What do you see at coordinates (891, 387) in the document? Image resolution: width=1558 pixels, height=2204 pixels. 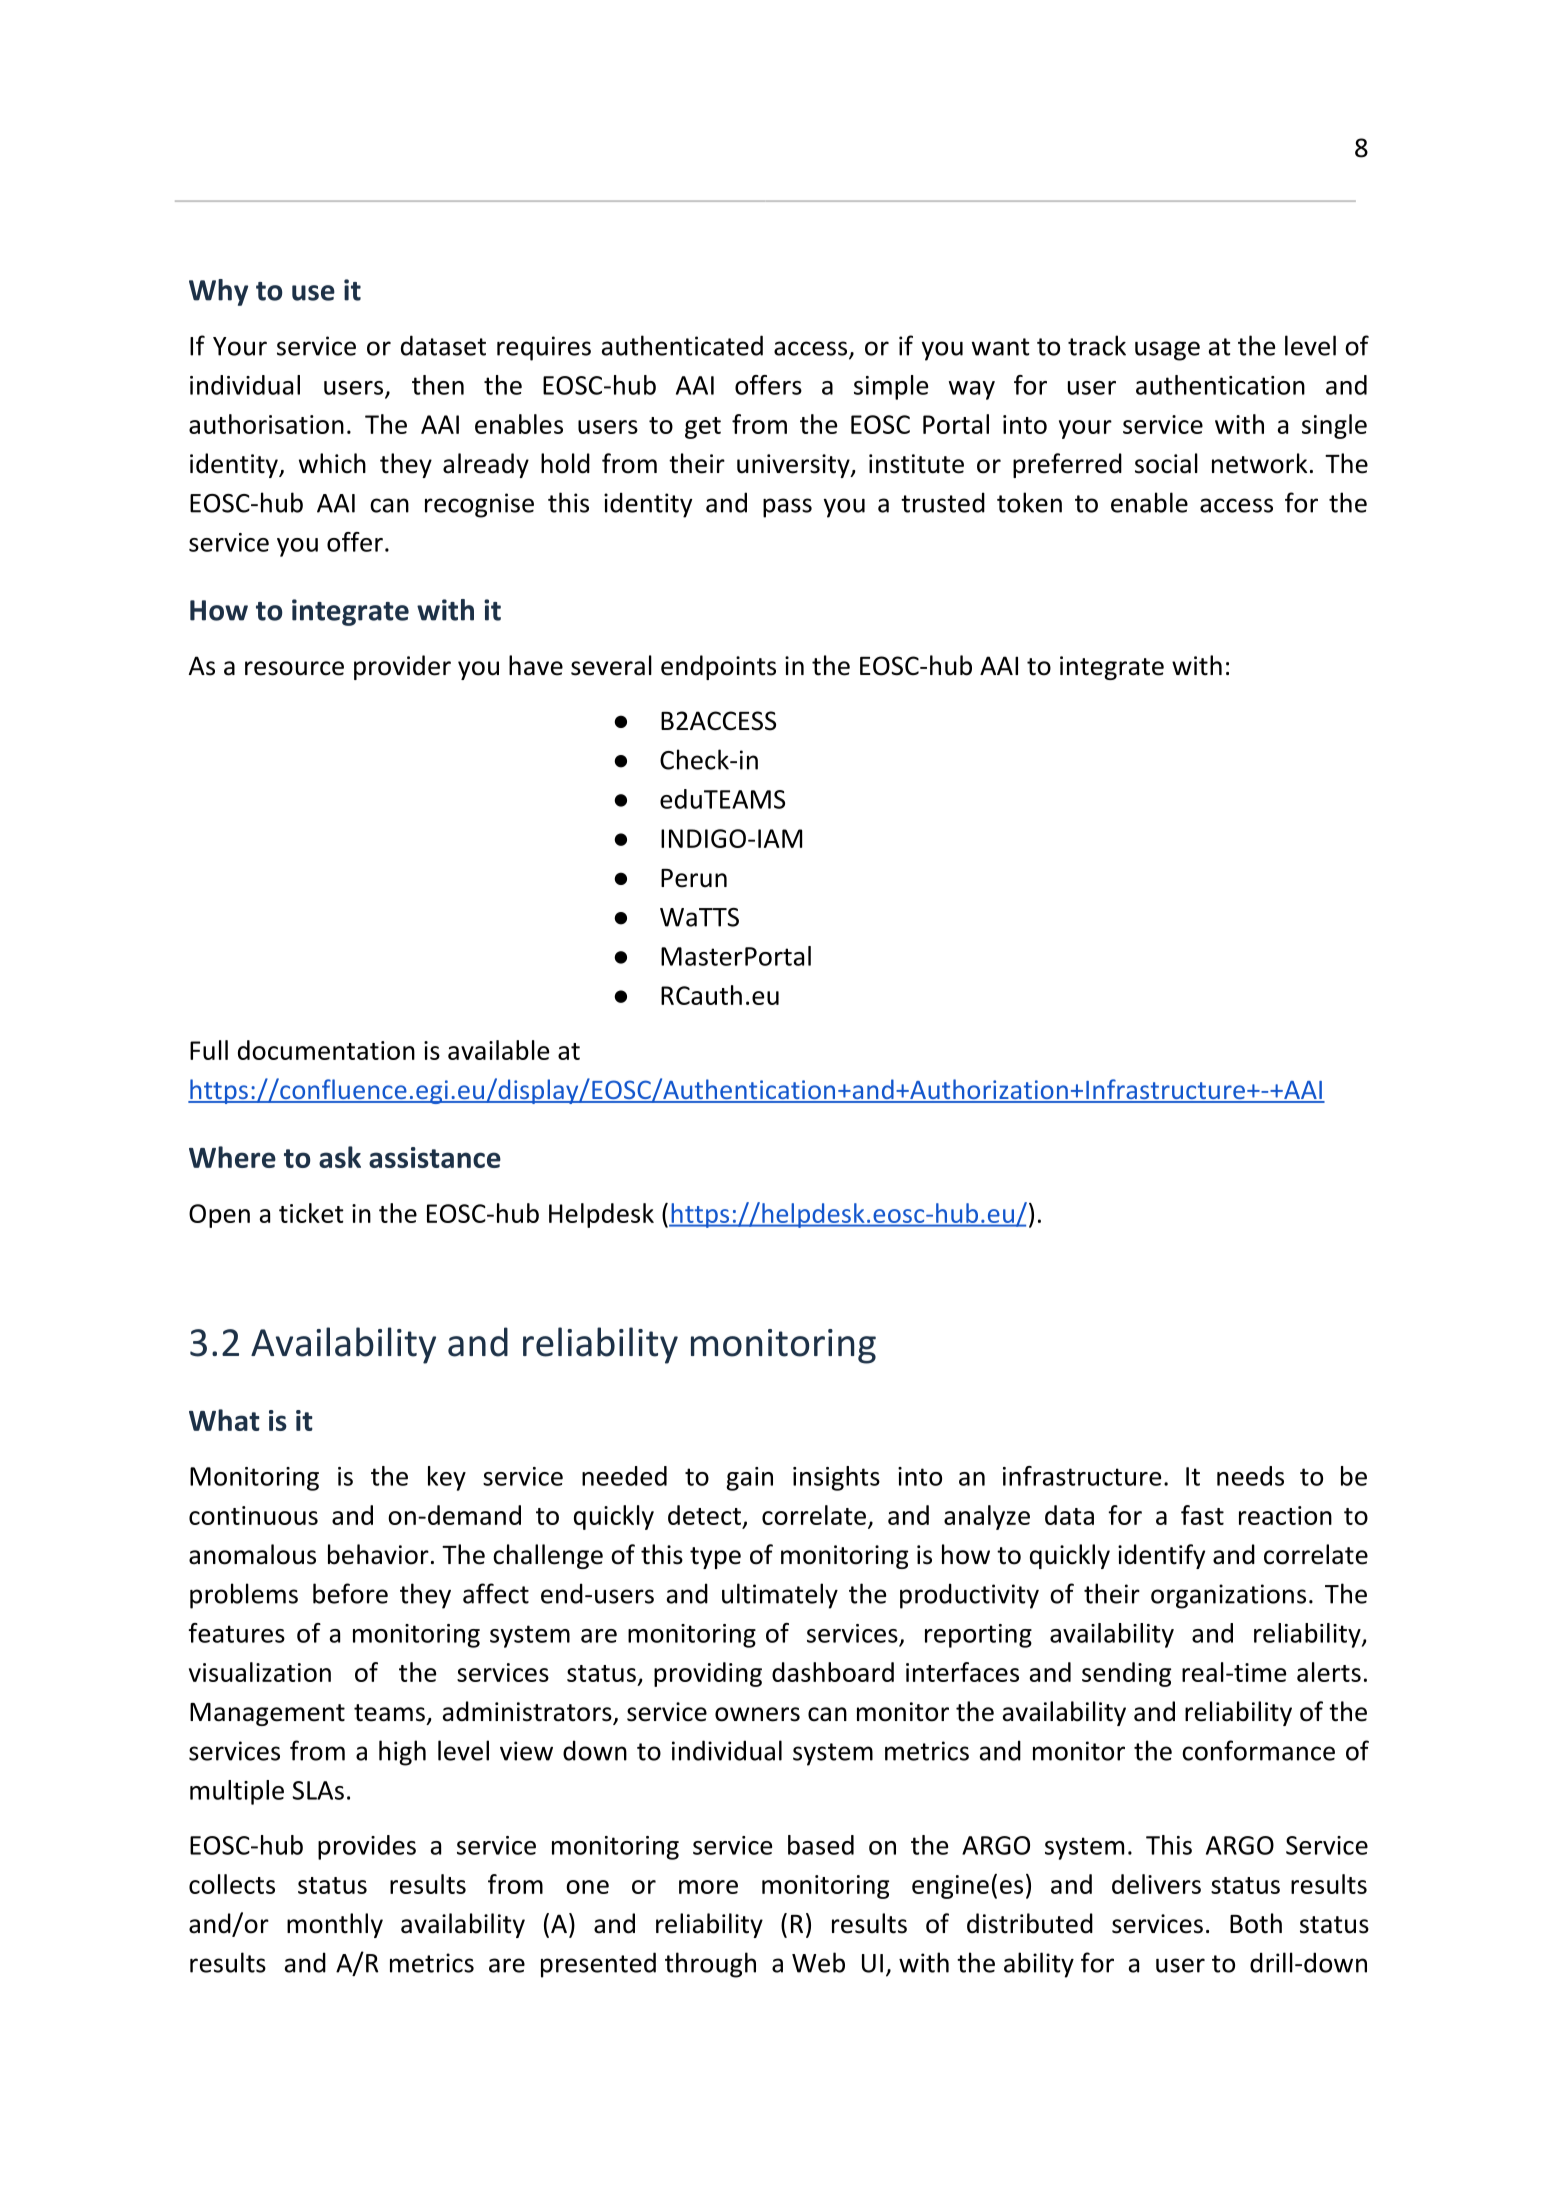 I see `simple` at bounding box center [891, 387].
